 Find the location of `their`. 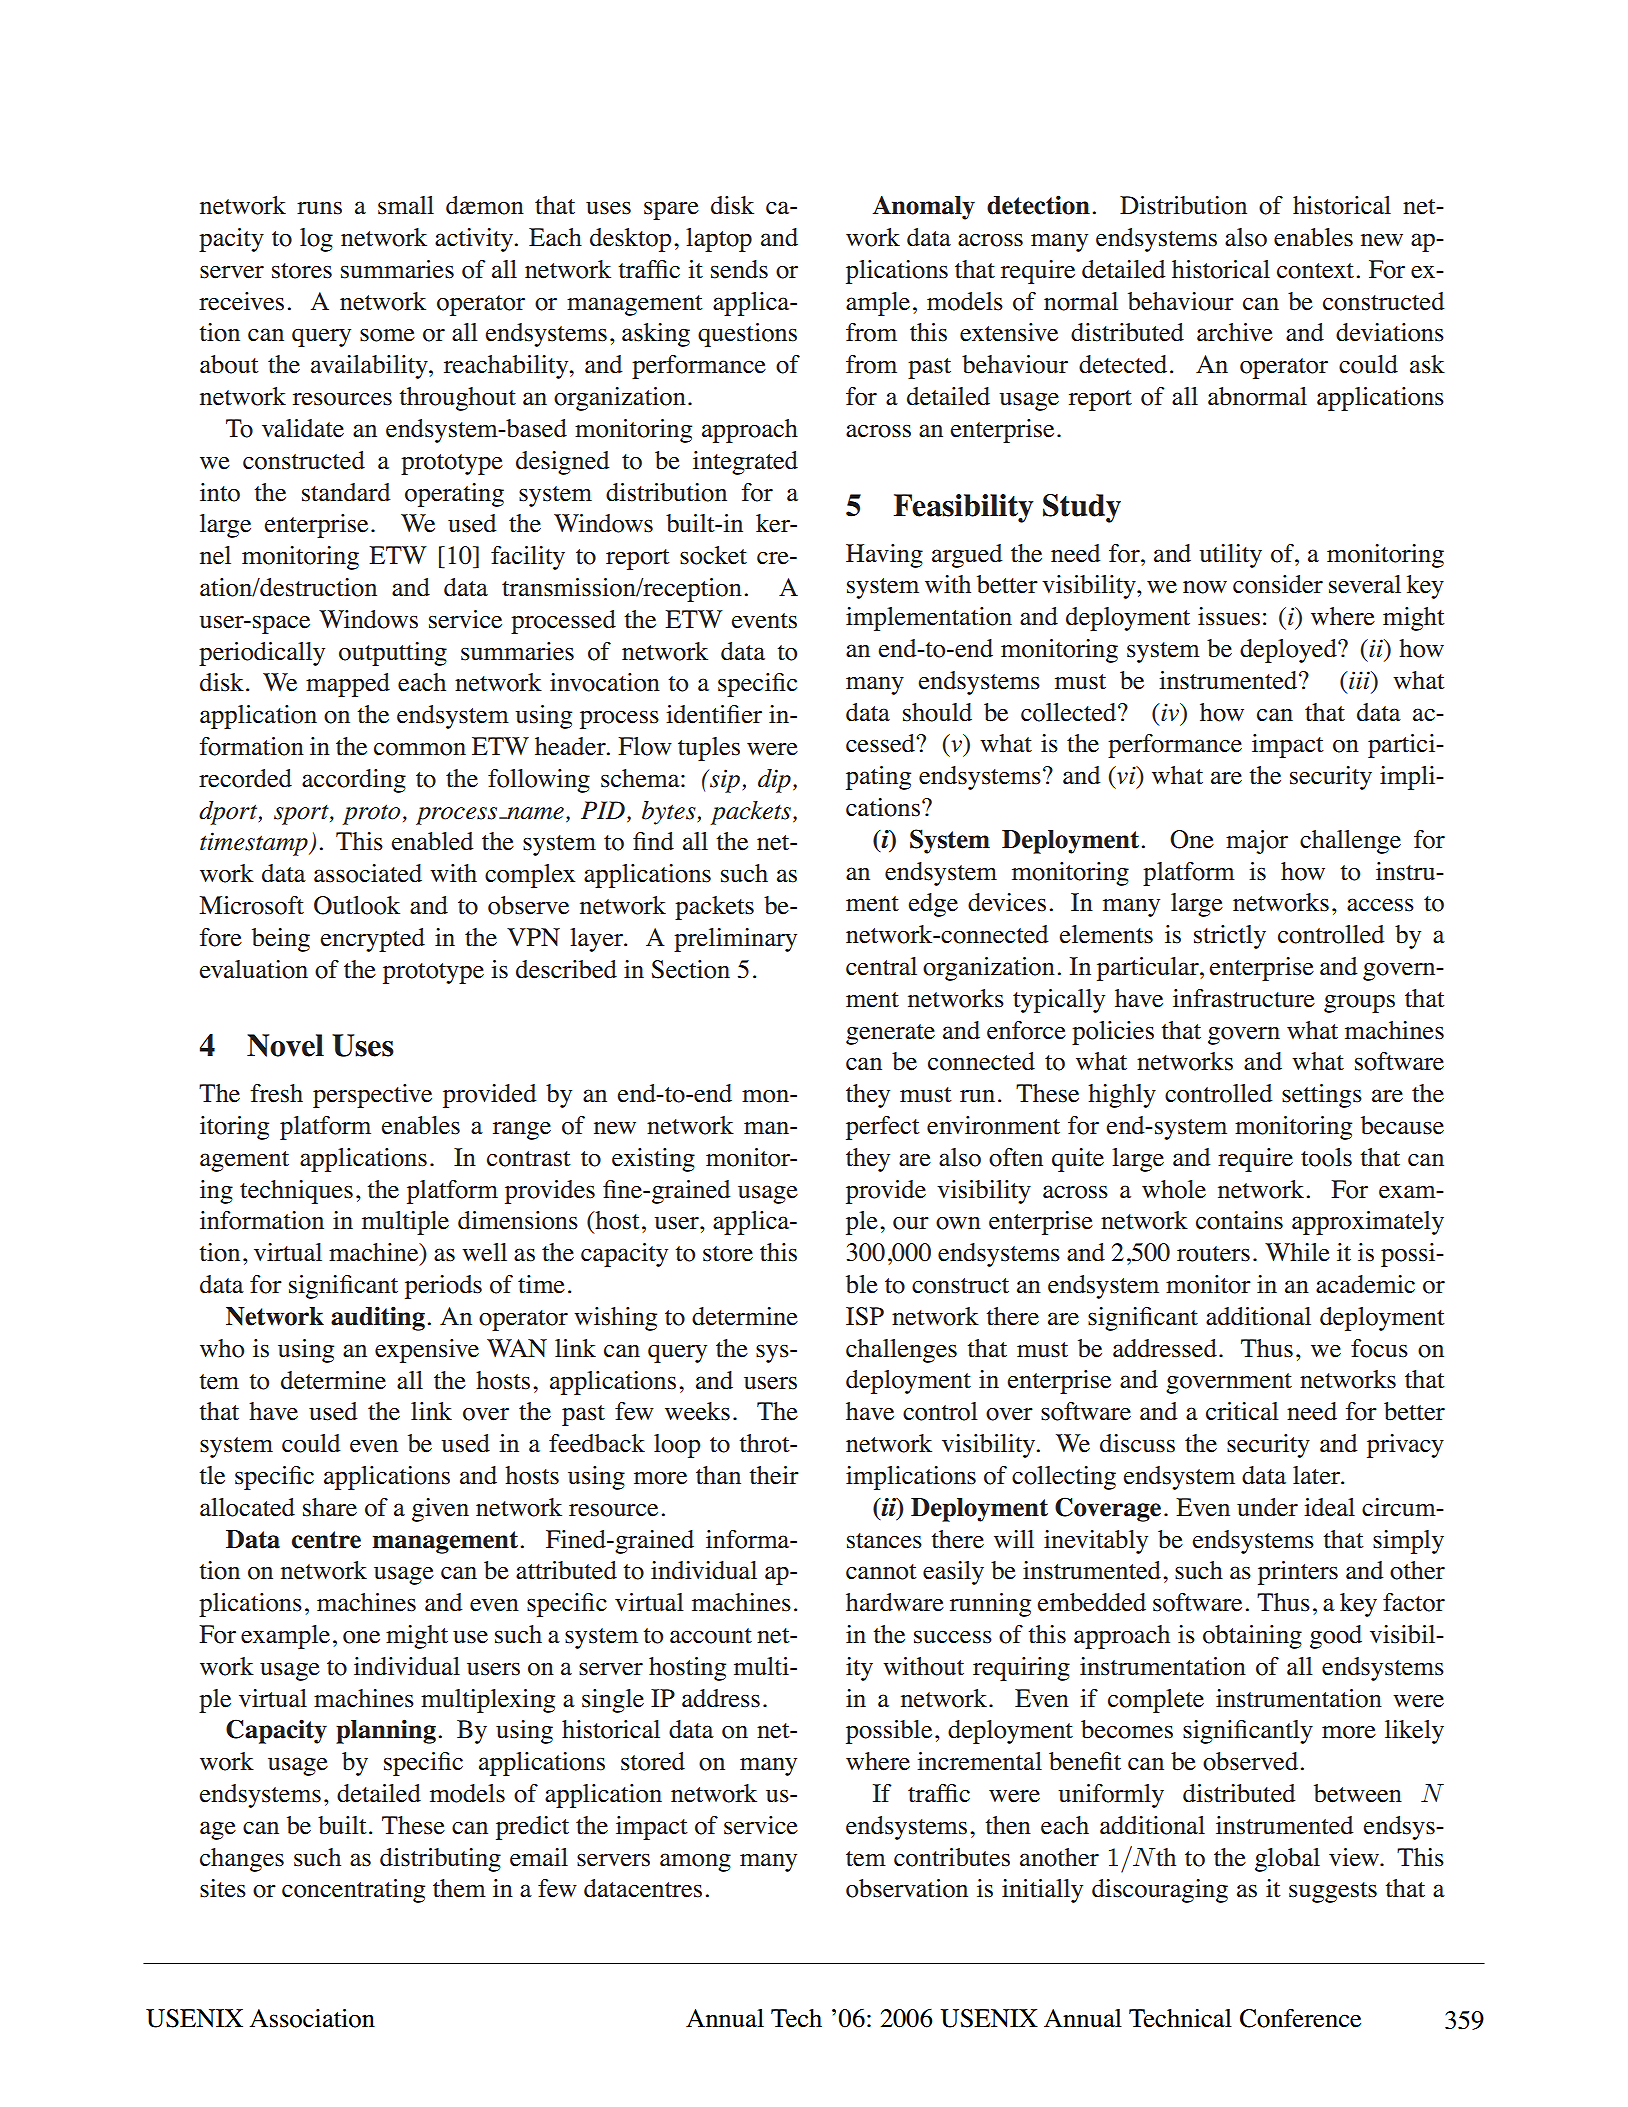

their is located at coordinates (774, 1475).
